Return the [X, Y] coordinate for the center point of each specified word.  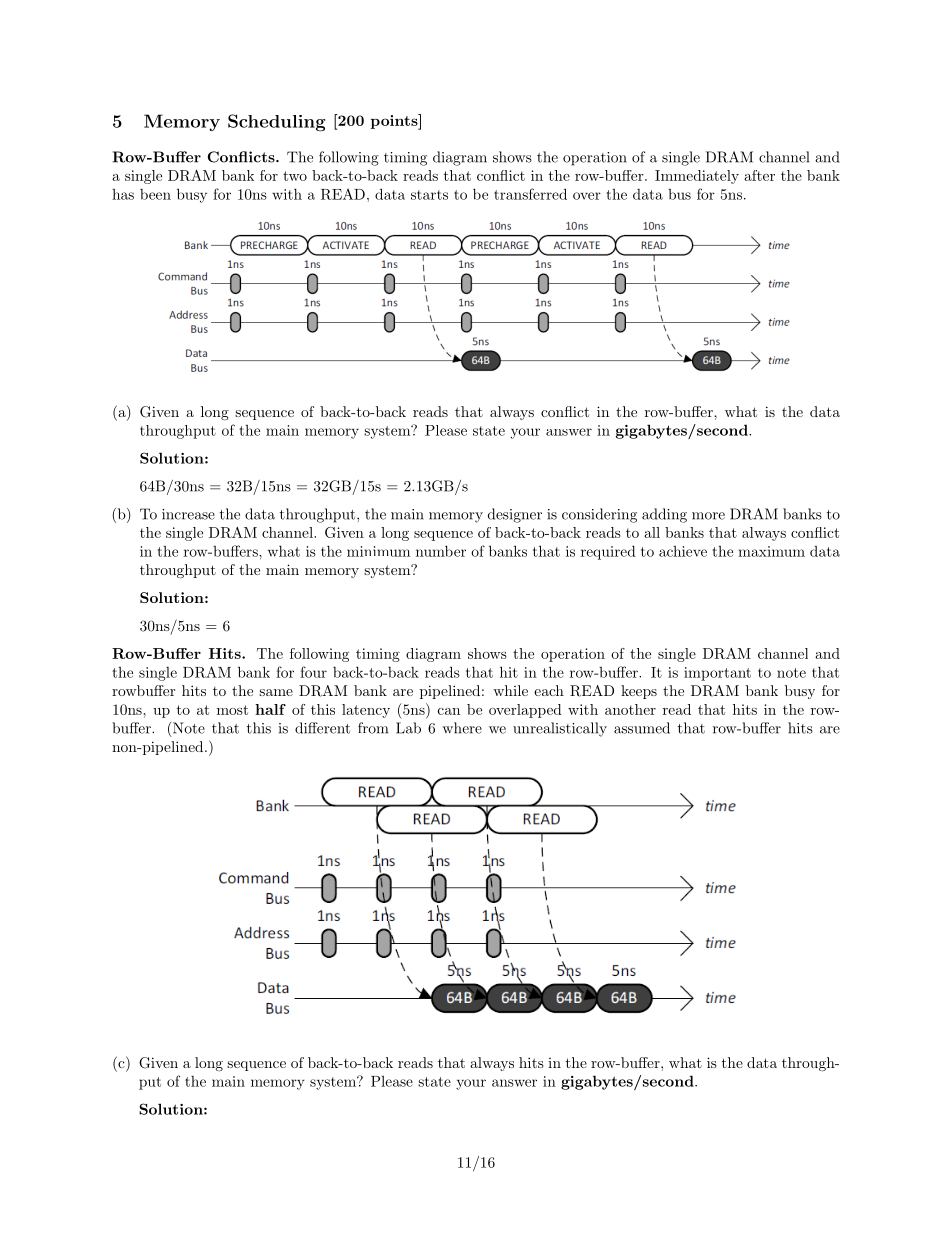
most [232, 710]
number [441, 551]
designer [515, 515]
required [608, 552]
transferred [530, 194]
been [155, 194]
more [708, 516]
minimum [378, 551]
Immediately [697, 177]
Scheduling [276, 123]
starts [429, 195]
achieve [683, 551]
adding [664, 515]
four [313, 672]
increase [188, 514]
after [759, 175]
